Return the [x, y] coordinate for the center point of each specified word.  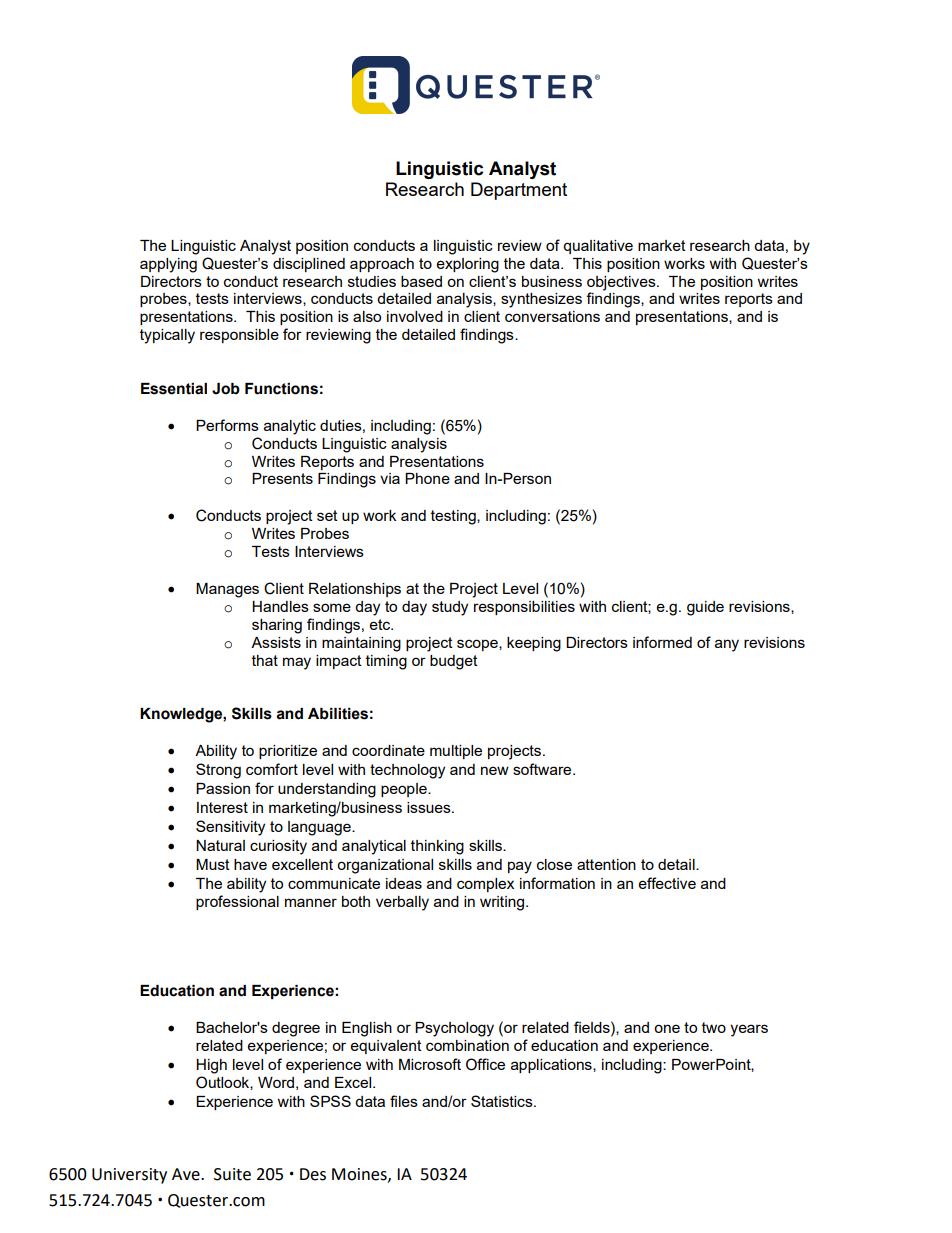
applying [168, 265]
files [404, 1101]
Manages [227, 590]
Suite [232, 1174]
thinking [437, 847]
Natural [220, 845]
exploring [468, 265]
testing [454, 517]
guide [705, 608]
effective [667, 883]
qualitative [598, 247]
